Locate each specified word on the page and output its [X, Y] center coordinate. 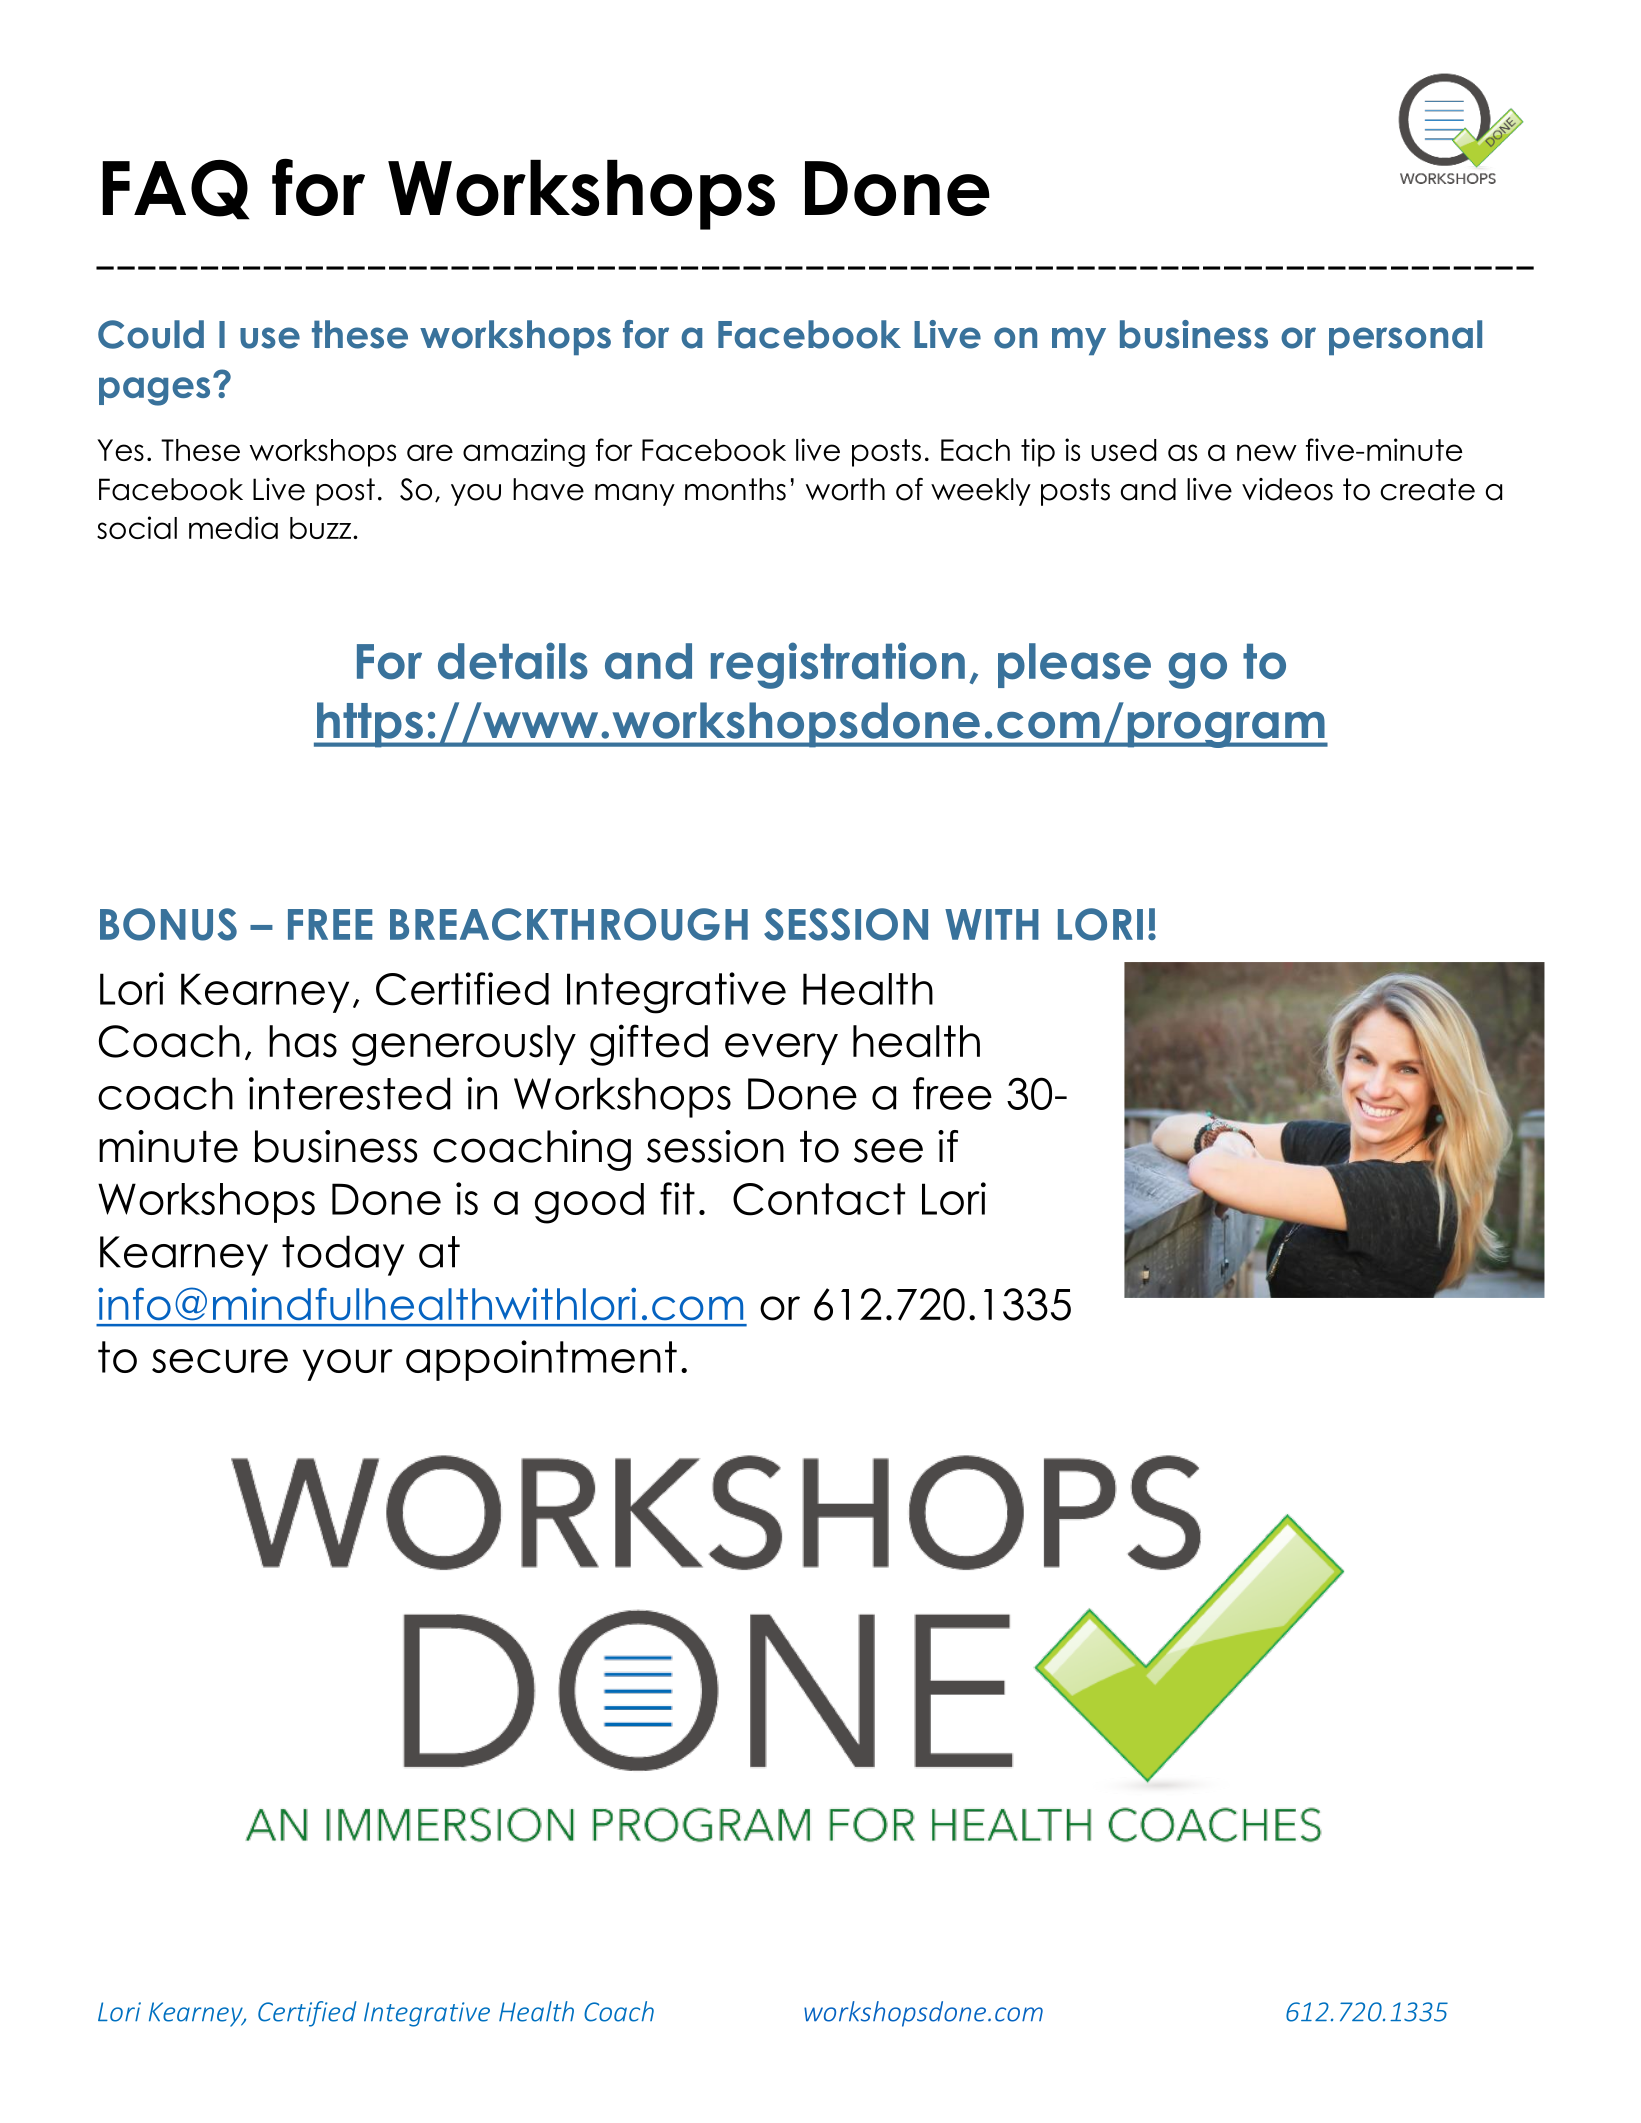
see [888, 1150]
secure [220, 1361]
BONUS [168, 924]
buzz [322, 528]
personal [1405, 337]
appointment [541, 1360]
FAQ [175, 190]
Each [975, 450]
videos [1287, 489]
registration [838, 665]
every [781, 1049]
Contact [819, 1199]
